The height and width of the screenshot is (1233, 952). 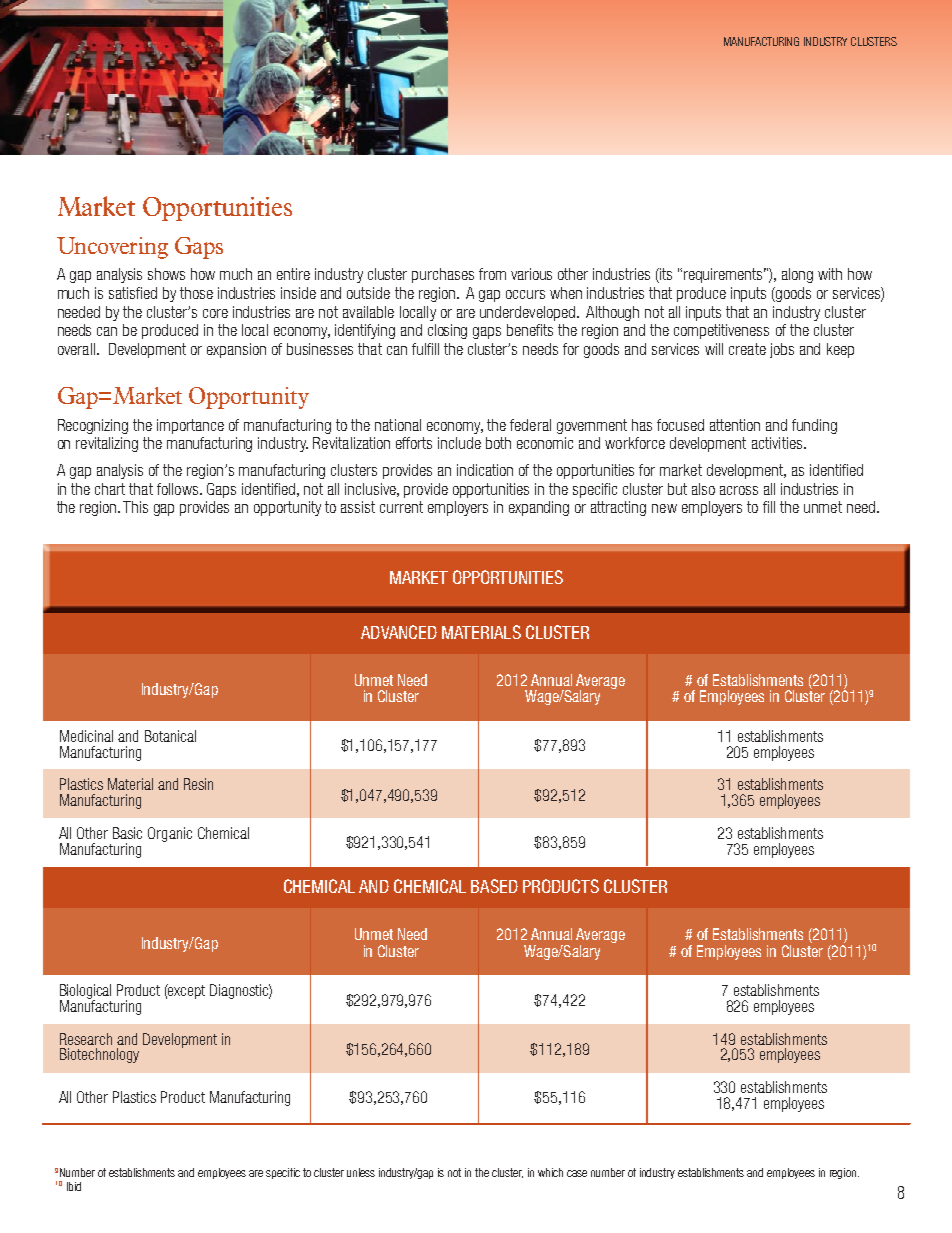 I want to click on indication, so click(x=485, y=470).
